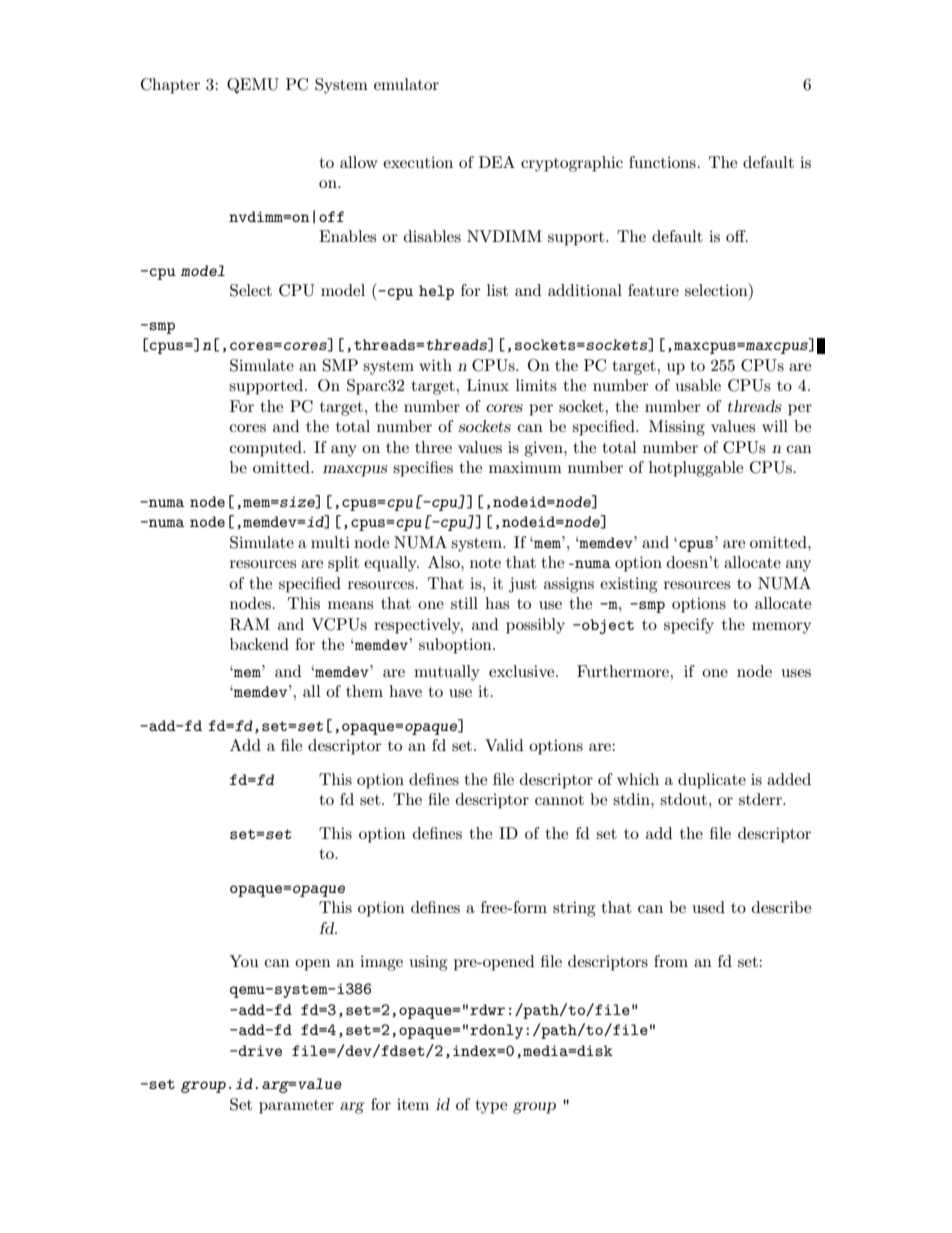 The image size is (952, 1233). Describe the element at coordinates (662, 162) in the page. I see `functions` at that location.
